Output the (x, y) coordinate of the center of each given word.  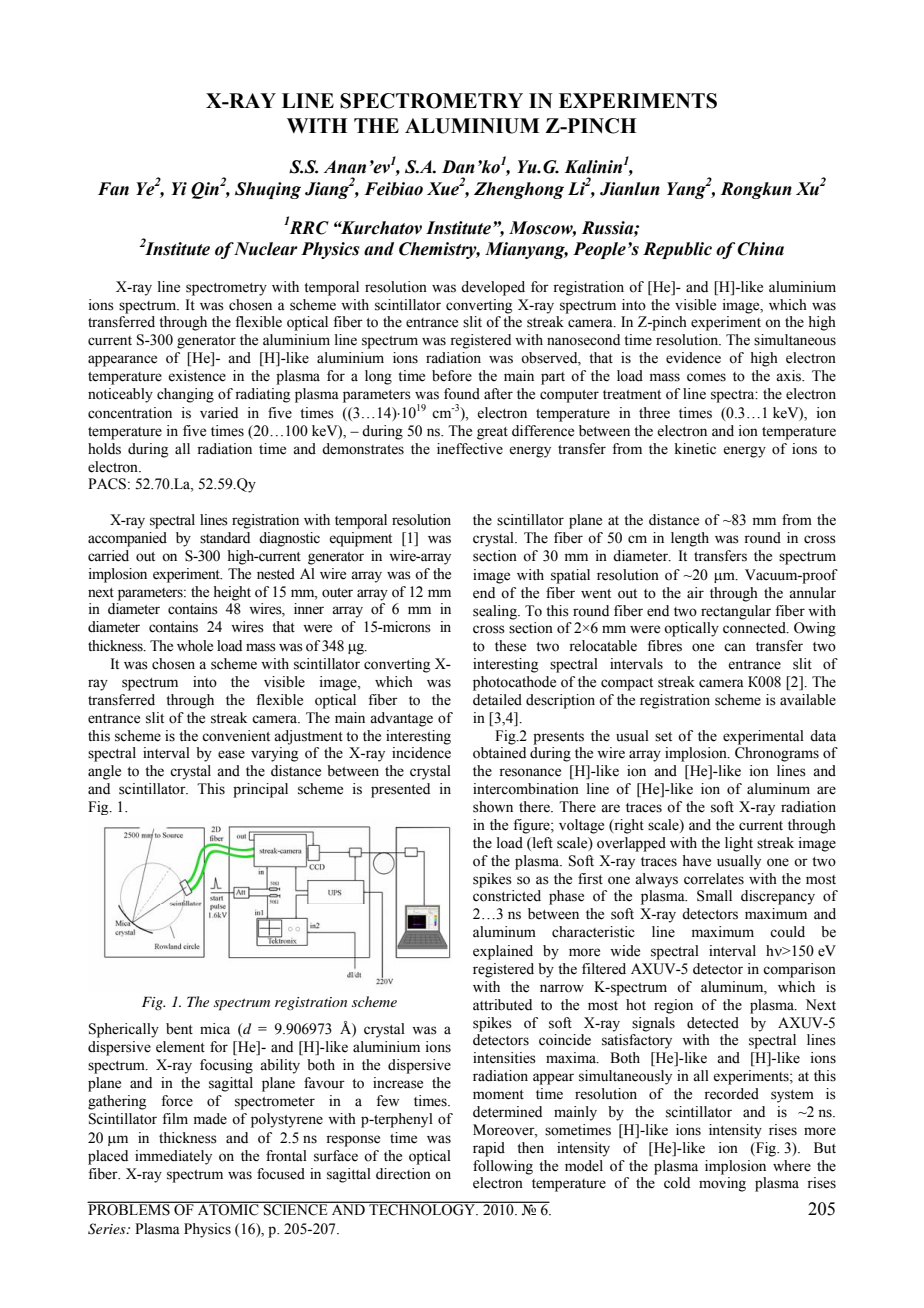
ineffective (470, 449)
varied (219, 413)
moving (722, 1184)
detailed (497, 700)
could (787, 932)
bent (179, 1029)
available (808, 700)
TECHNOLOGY (422, 1209)
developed (493, 288)
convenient (236, 736)
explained (503, 952)
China (760, 249)
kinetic (695, 449)
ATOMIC (228, 1209)
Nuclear (265, 249)
